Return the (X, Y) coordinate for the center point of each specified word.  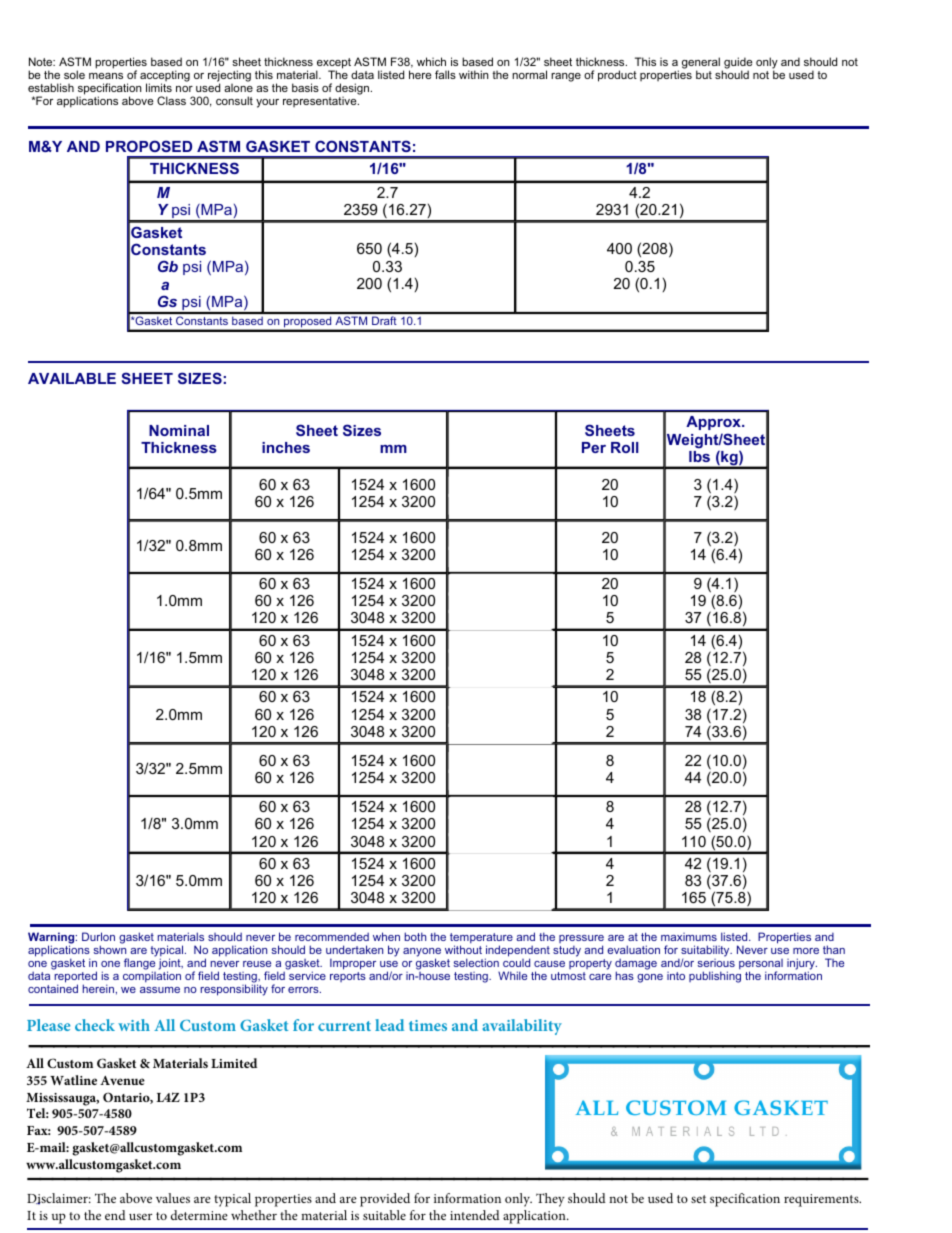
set (698, 1199)
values (173, 1198)
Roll (625, 447)
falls (445, 74)
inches (286, 447)
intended (475, 1215)
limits (159, 87)
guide (737, 64)
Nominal (179, 430)
